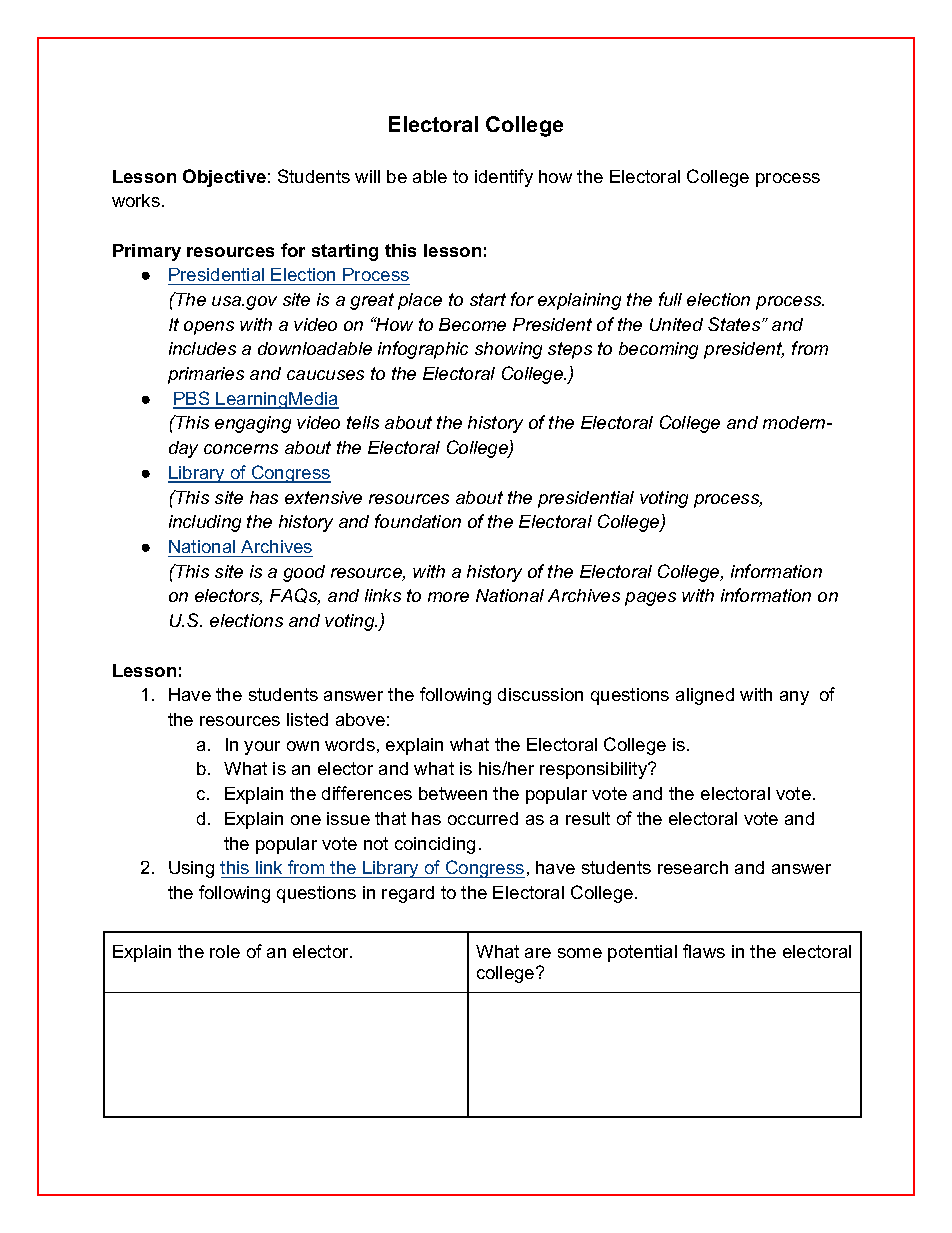  What do you see at coordinates (307, 719) in the screenshot?
I see `listed` at bounding box center [307, 719].
